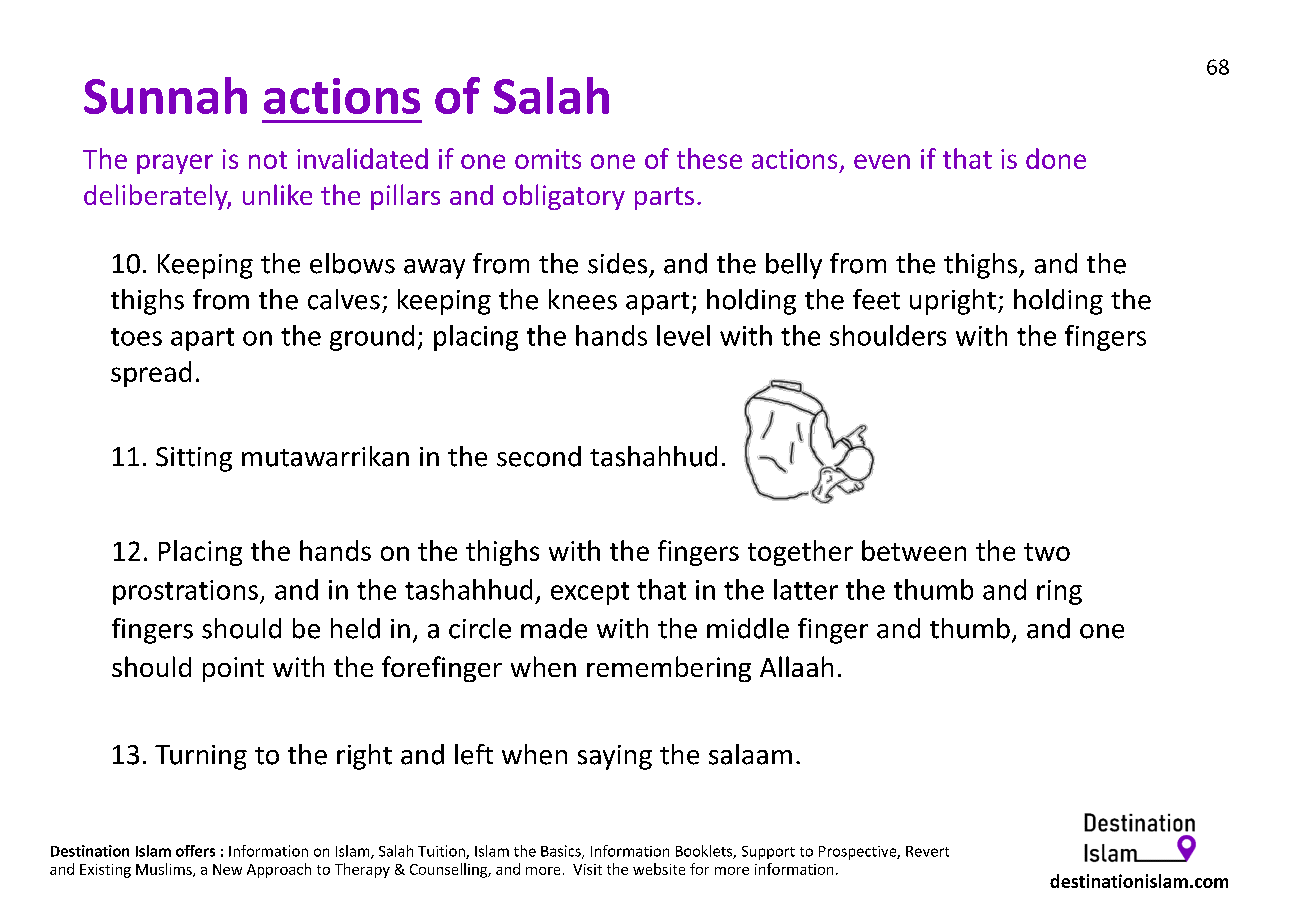 The image size is (1308, 924). What do you see at coordinates (195, 851) in the page?
I see `offers` at bounding box center [195, 851].
